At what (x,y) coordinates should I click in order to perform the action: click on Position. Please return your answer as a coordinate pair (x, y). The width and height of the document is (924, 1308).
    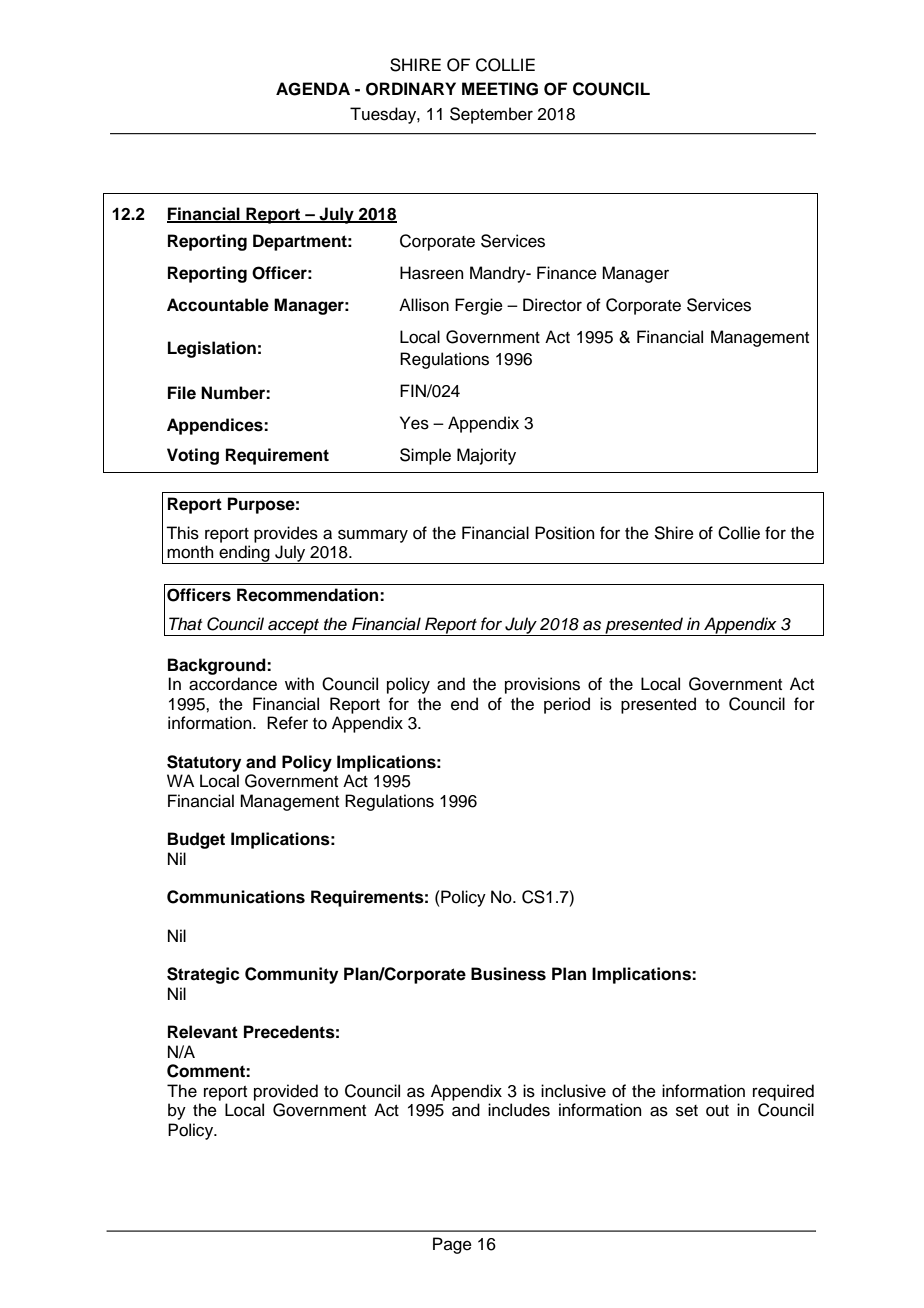
    Looking at the image, I should click on (565, 533).
